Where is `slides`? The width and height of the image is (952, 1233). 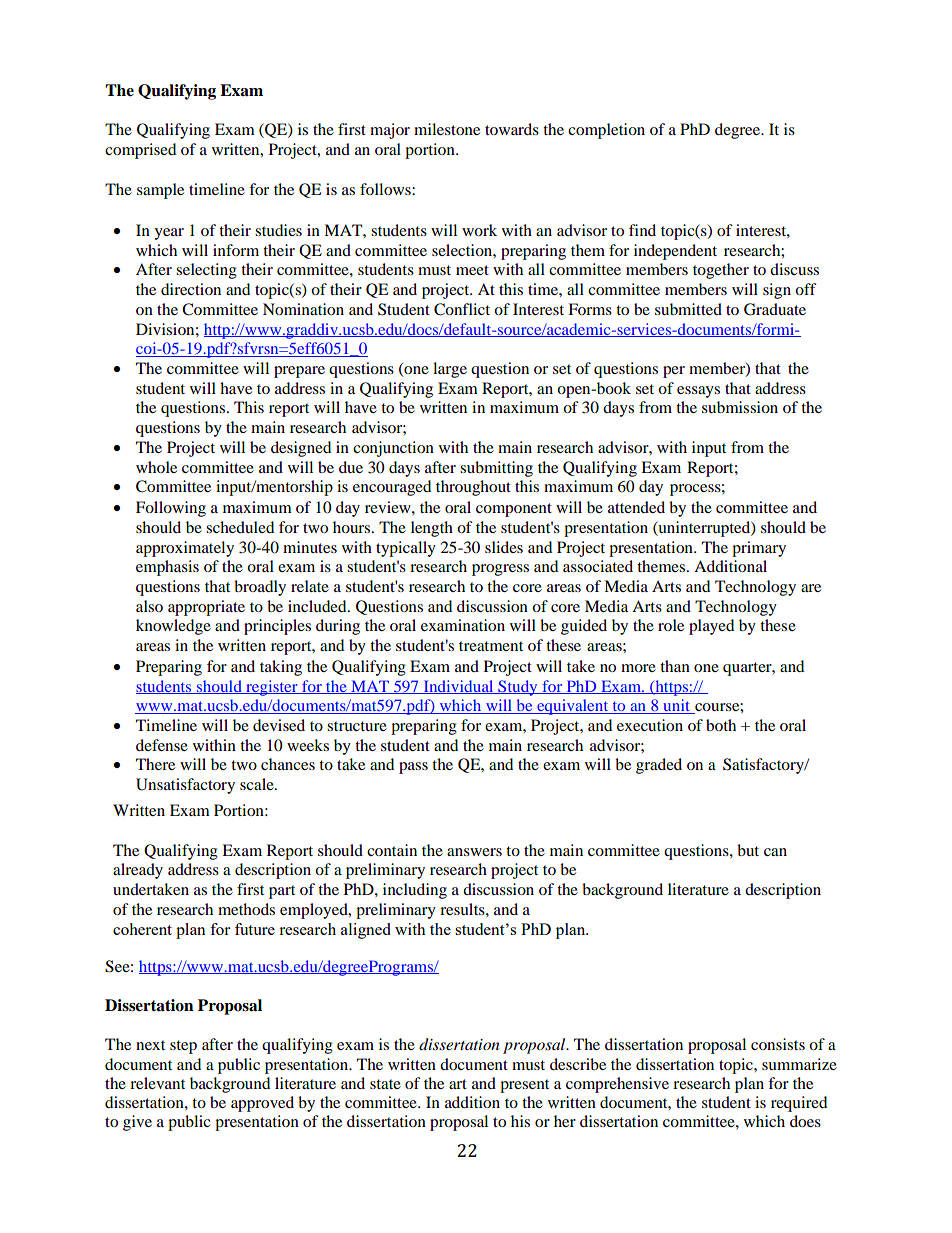 slides is located at coordinates (504, 547).
